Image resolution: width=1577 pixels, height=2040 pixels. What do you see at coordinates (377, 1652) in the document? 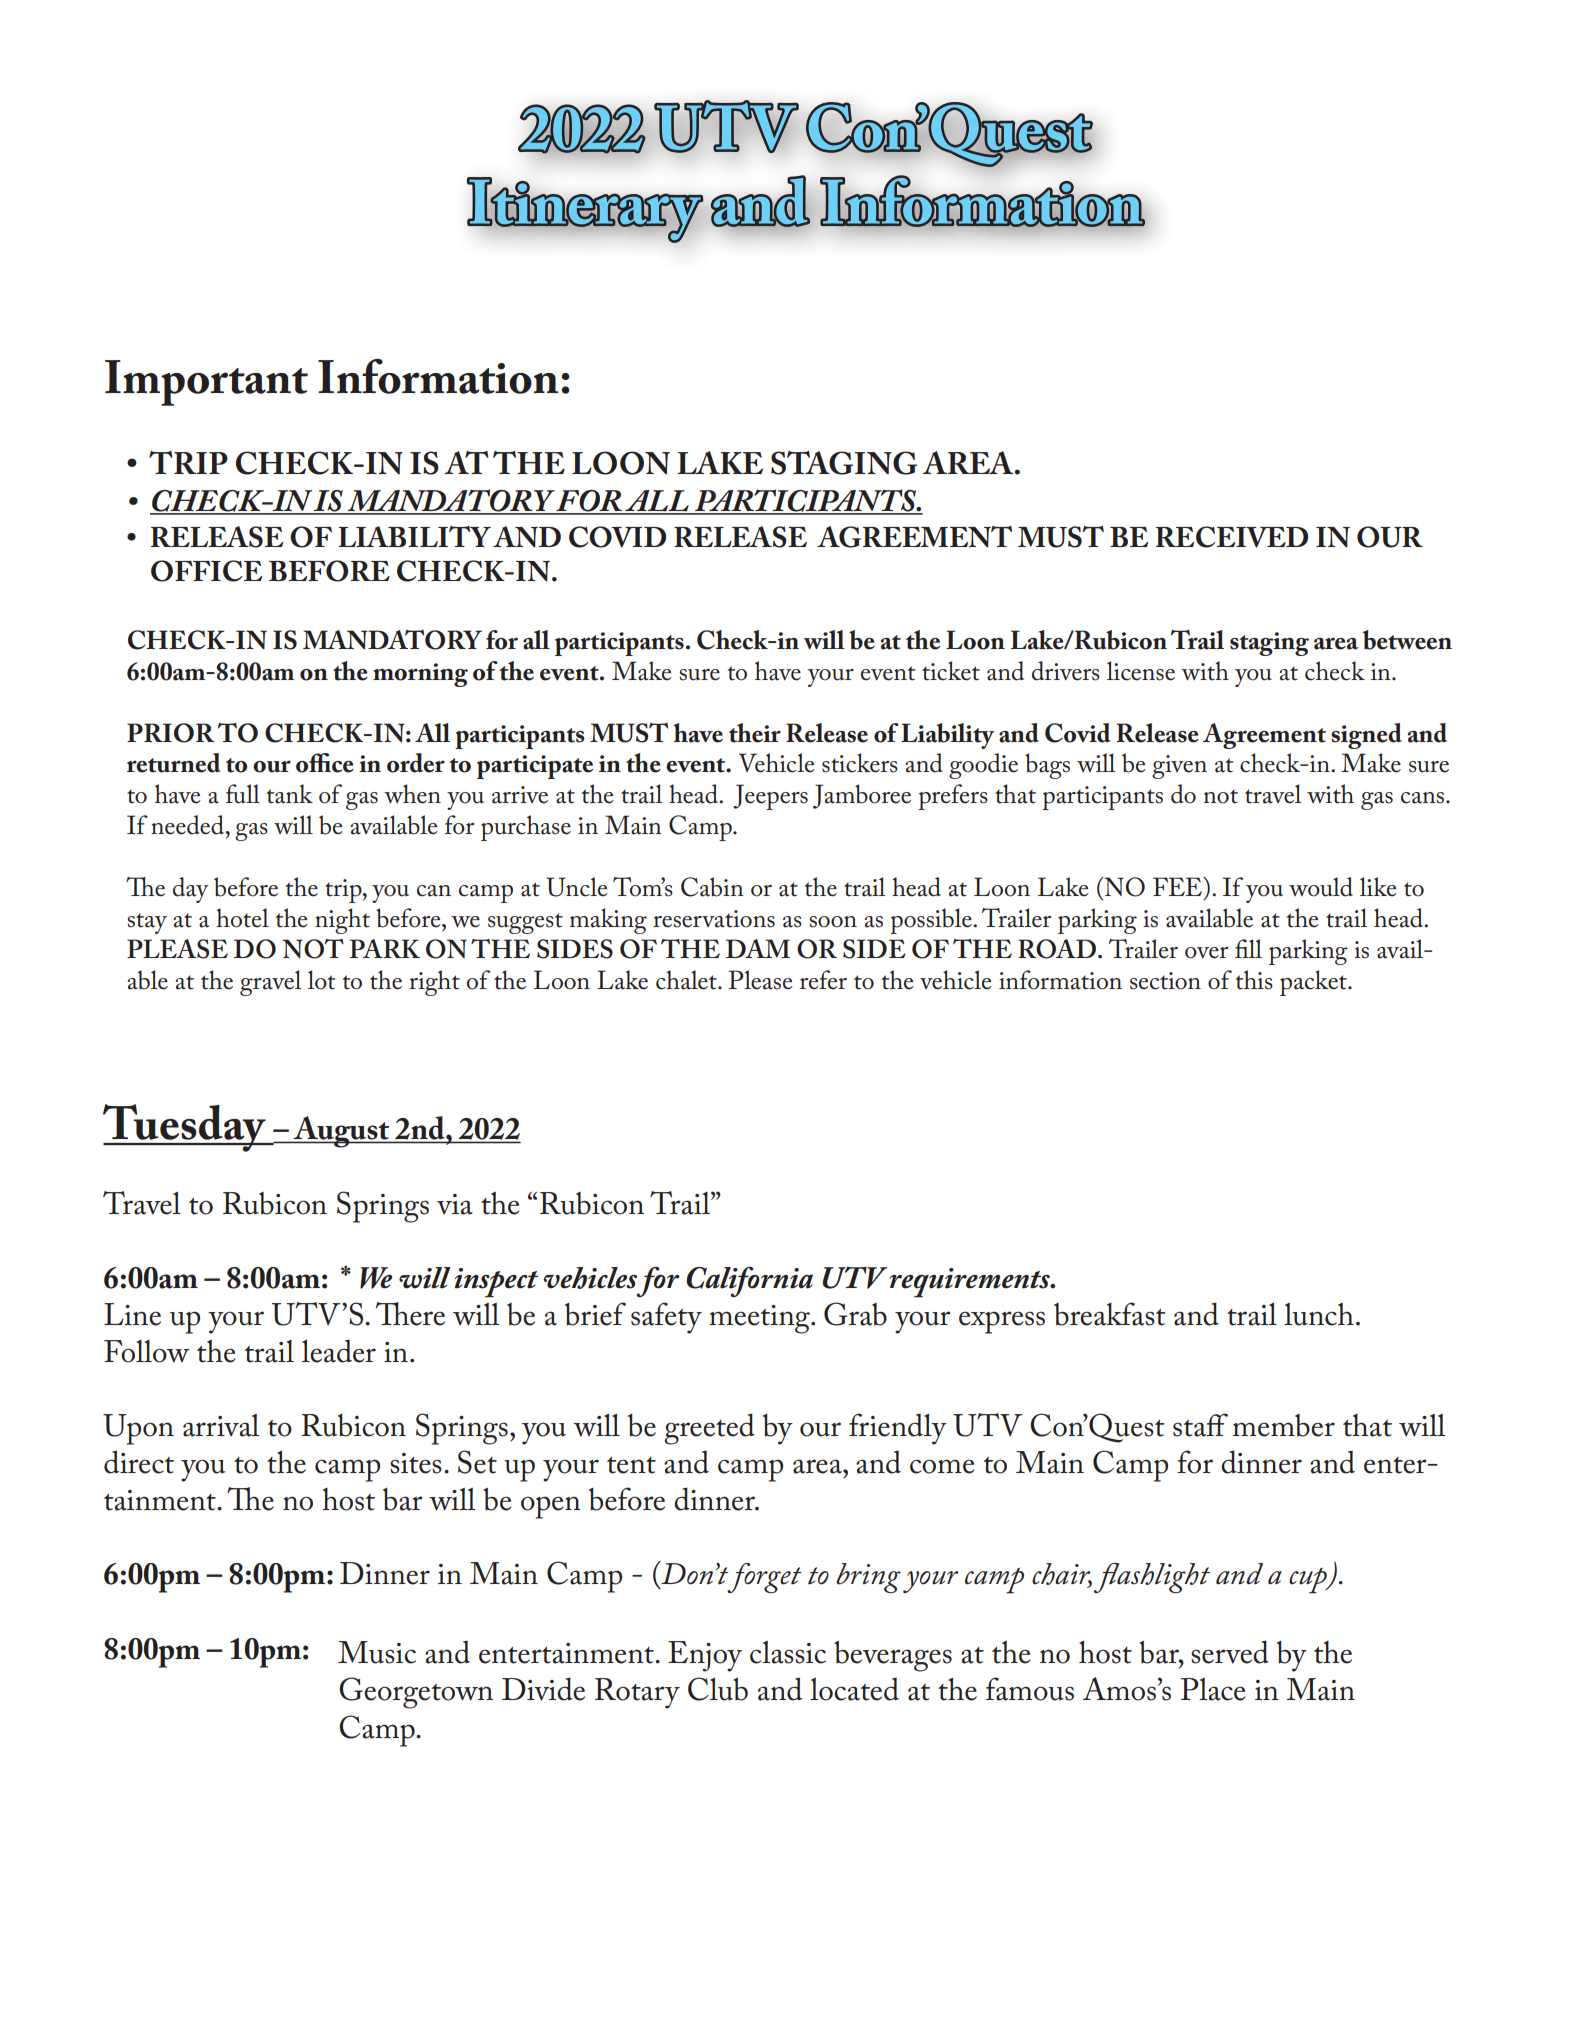
I see `Music` at bounding box center [377, 1652].
